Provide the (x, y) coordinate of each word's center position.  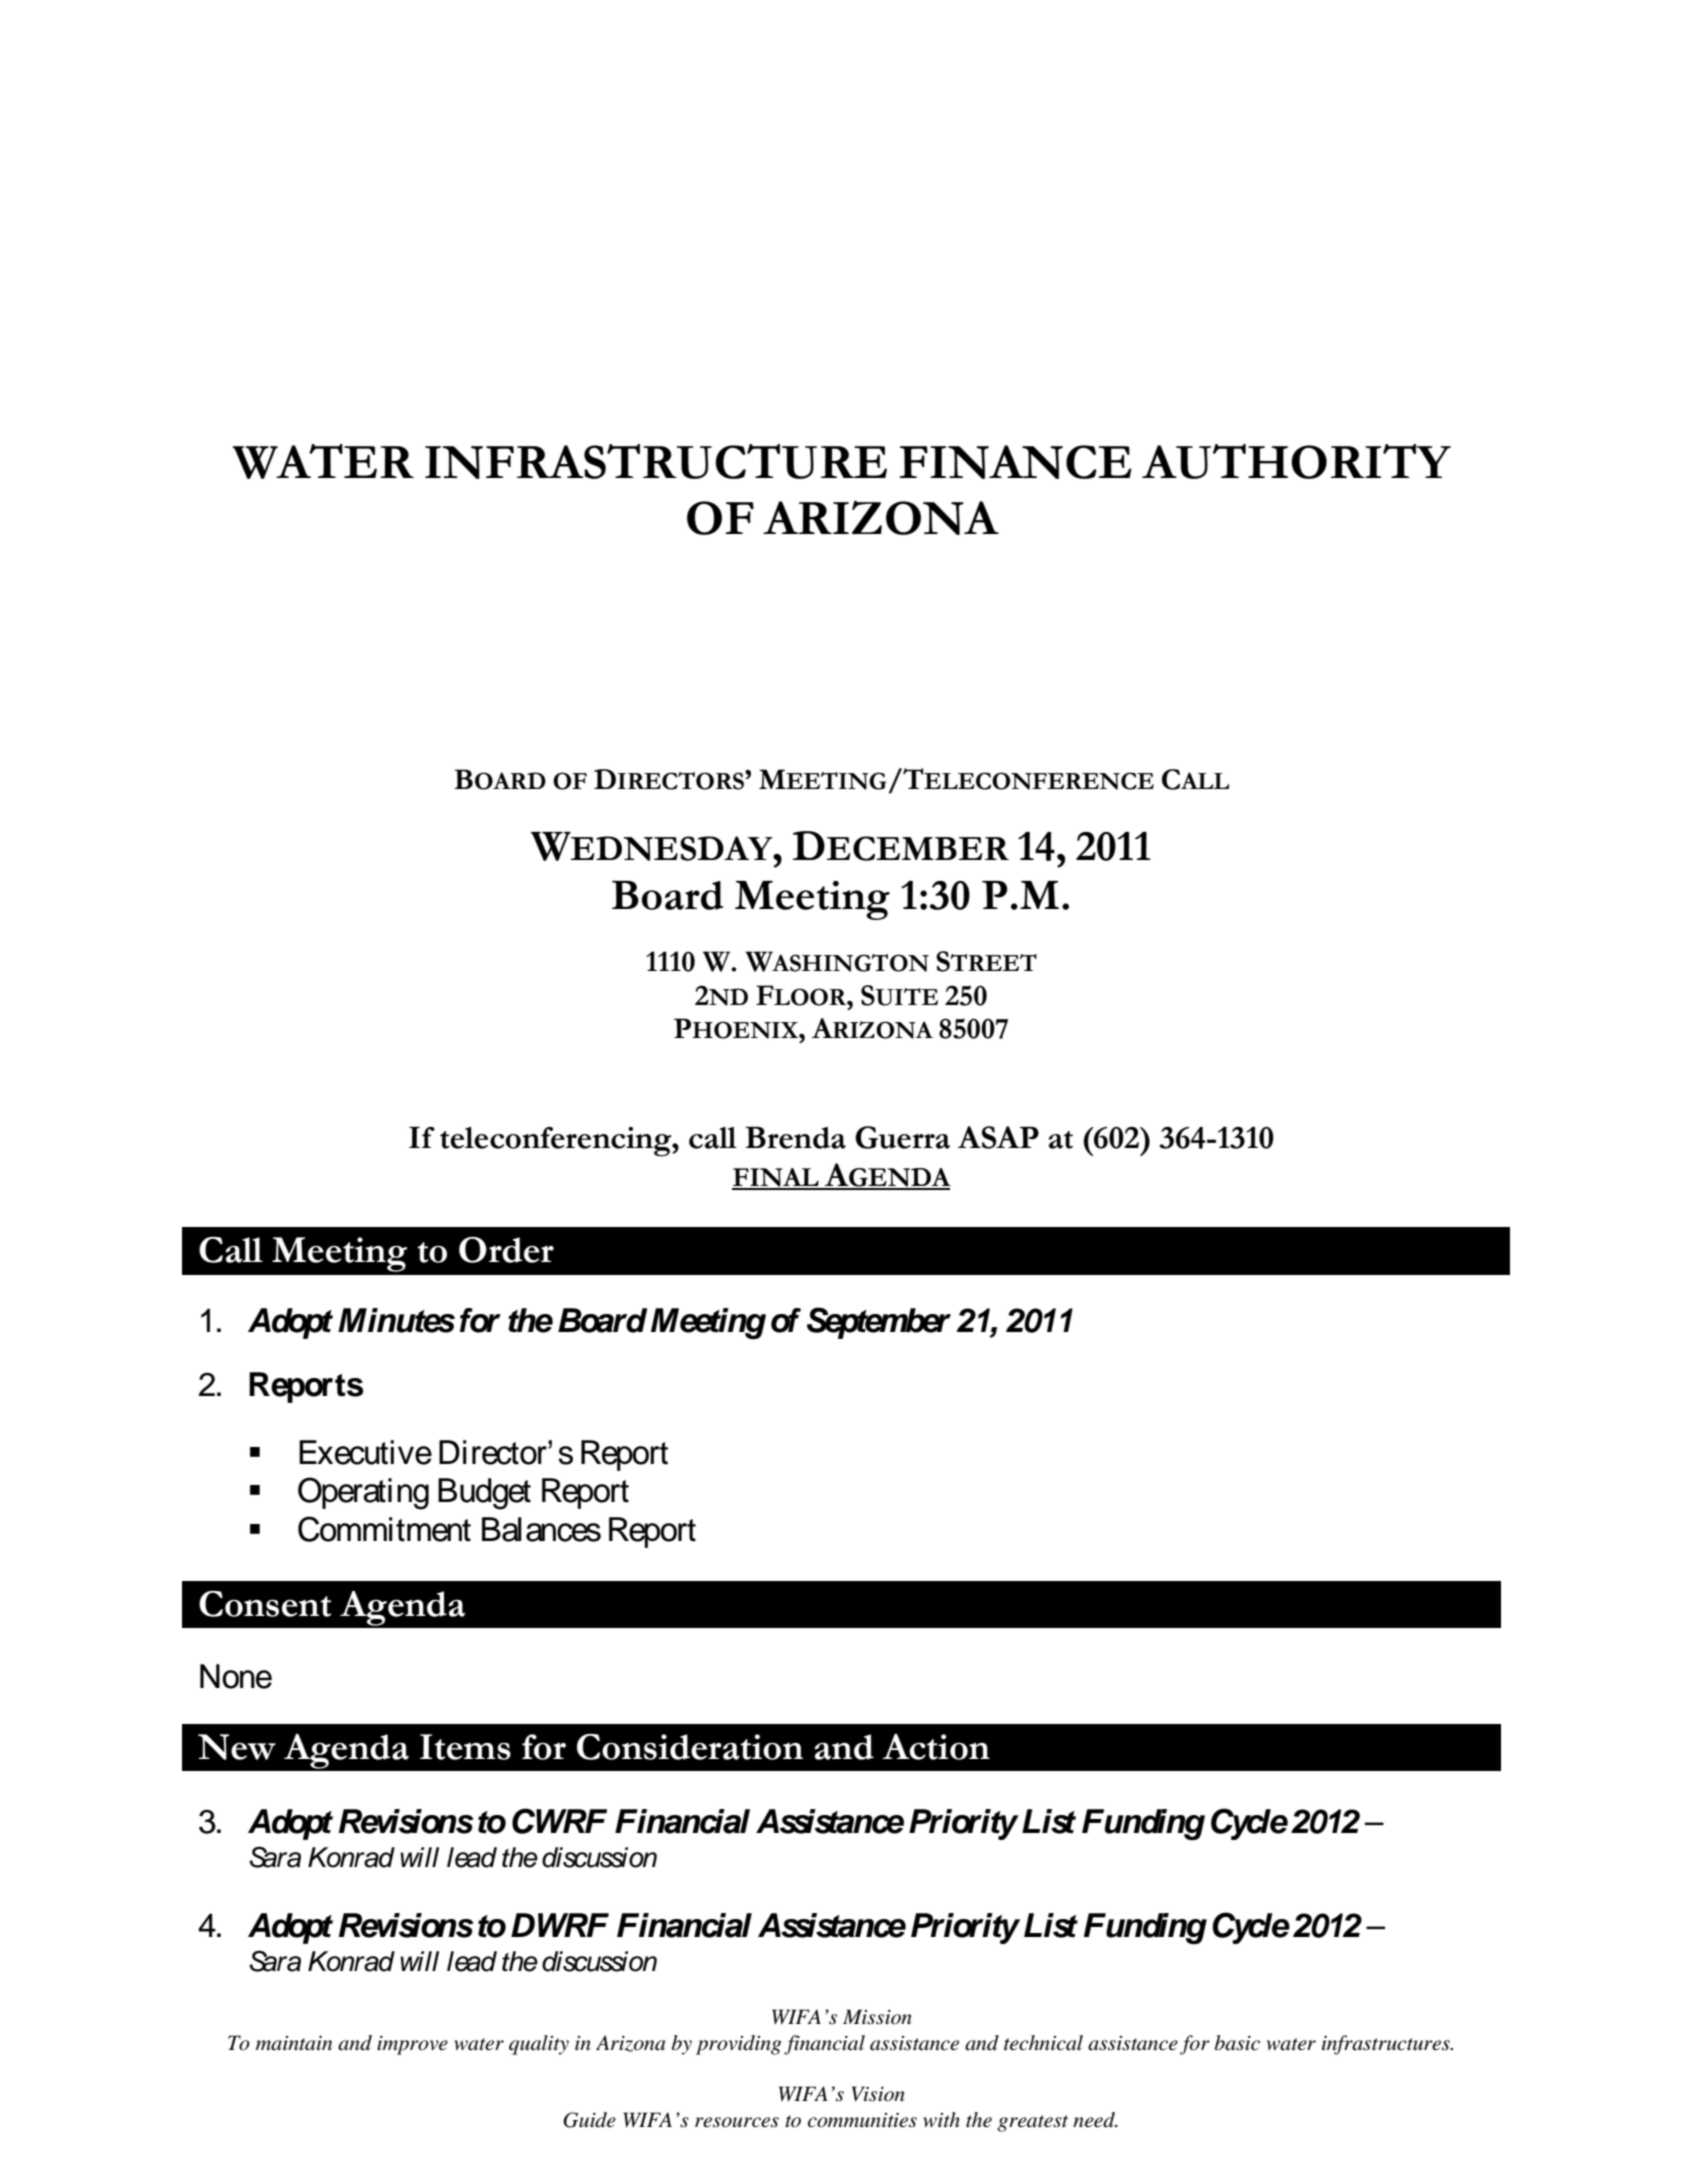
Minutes (396, 1320)
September (879, 1323)
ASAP (998, 1137)
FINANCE (1015, 462)
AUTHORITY (1296, 461)
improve (412, 2045)
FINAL (776, 1178)
